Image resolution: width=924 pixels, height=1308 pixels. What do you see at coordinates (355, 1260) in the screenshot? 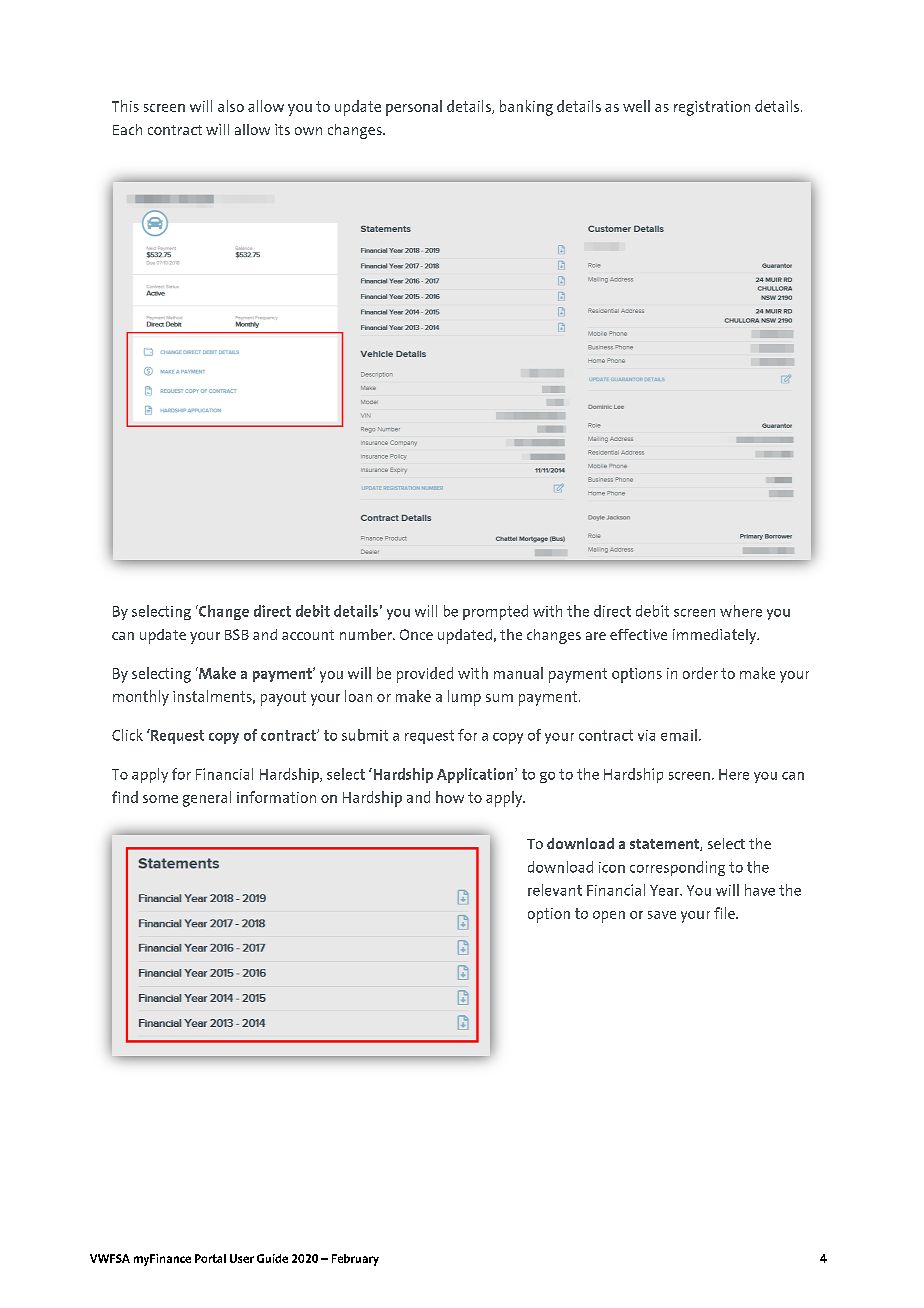
I see `February` at bounding box center [355, 1260].
